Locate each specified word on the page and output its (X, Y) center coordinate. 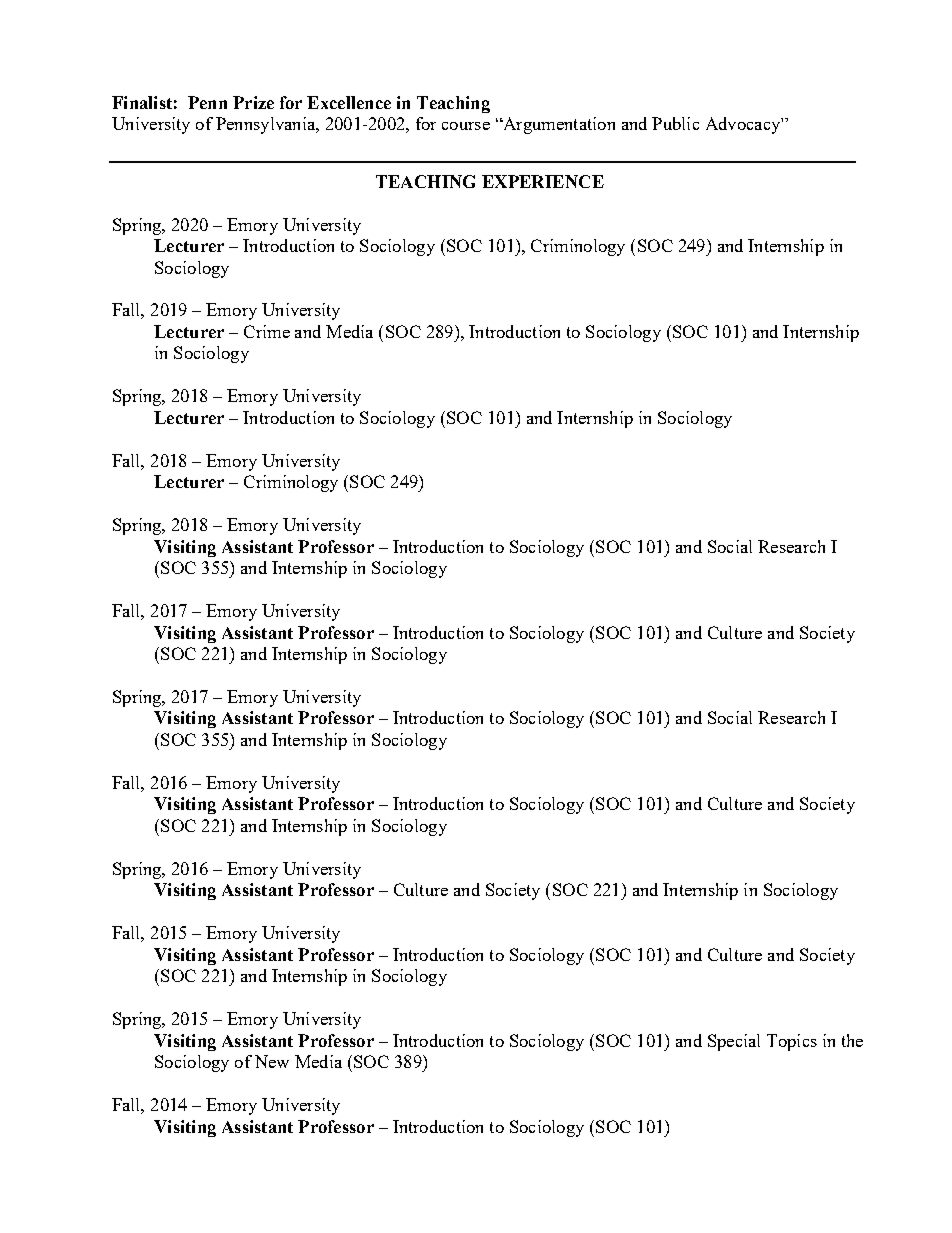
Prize (253, 102)
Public (675, 123)
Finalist (142, 102)
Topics (792, 1042)
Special (734, 1042)
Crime (267, 331)
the (852, 1040)
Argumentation (558, 125)
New (272, 1061)
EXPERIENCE (543, 181)
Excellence (349, 102)
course (466, 126)
